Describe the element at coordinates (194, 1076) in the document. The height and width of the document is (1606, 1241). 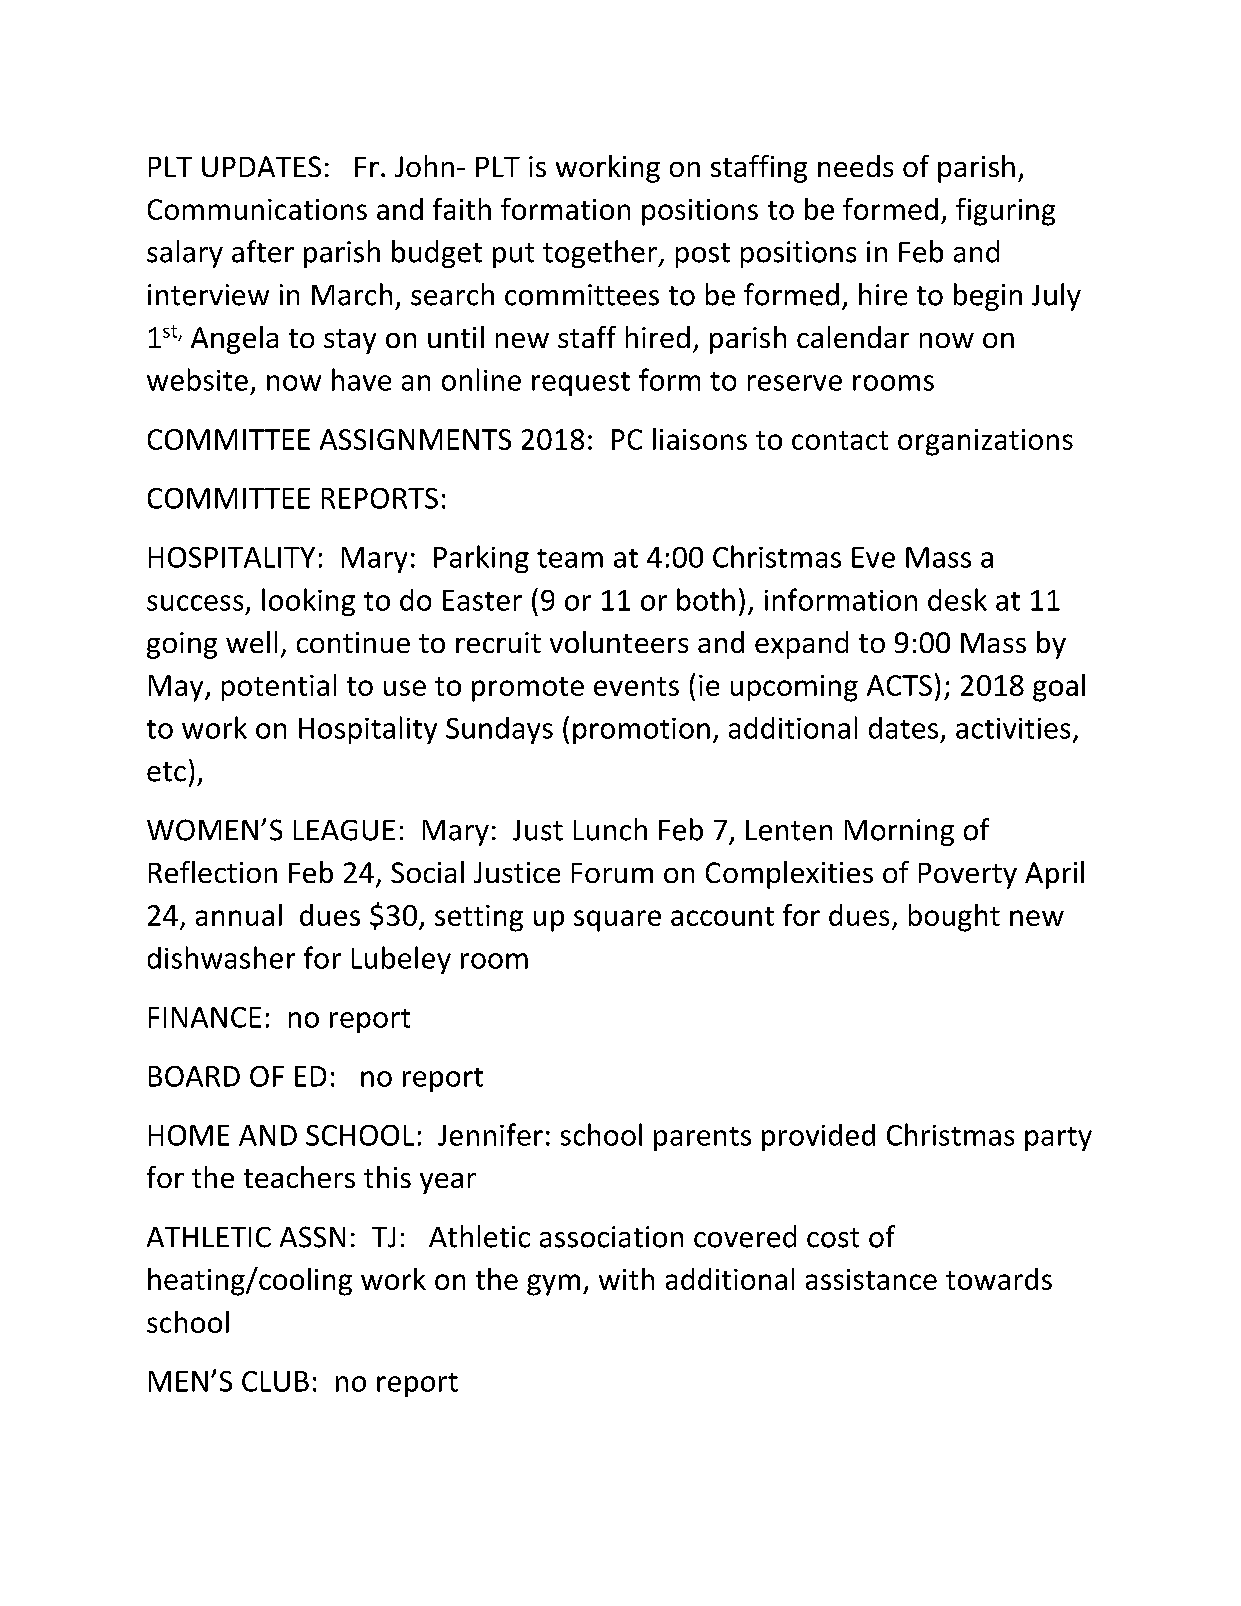
I see `BOARD` at that location.
